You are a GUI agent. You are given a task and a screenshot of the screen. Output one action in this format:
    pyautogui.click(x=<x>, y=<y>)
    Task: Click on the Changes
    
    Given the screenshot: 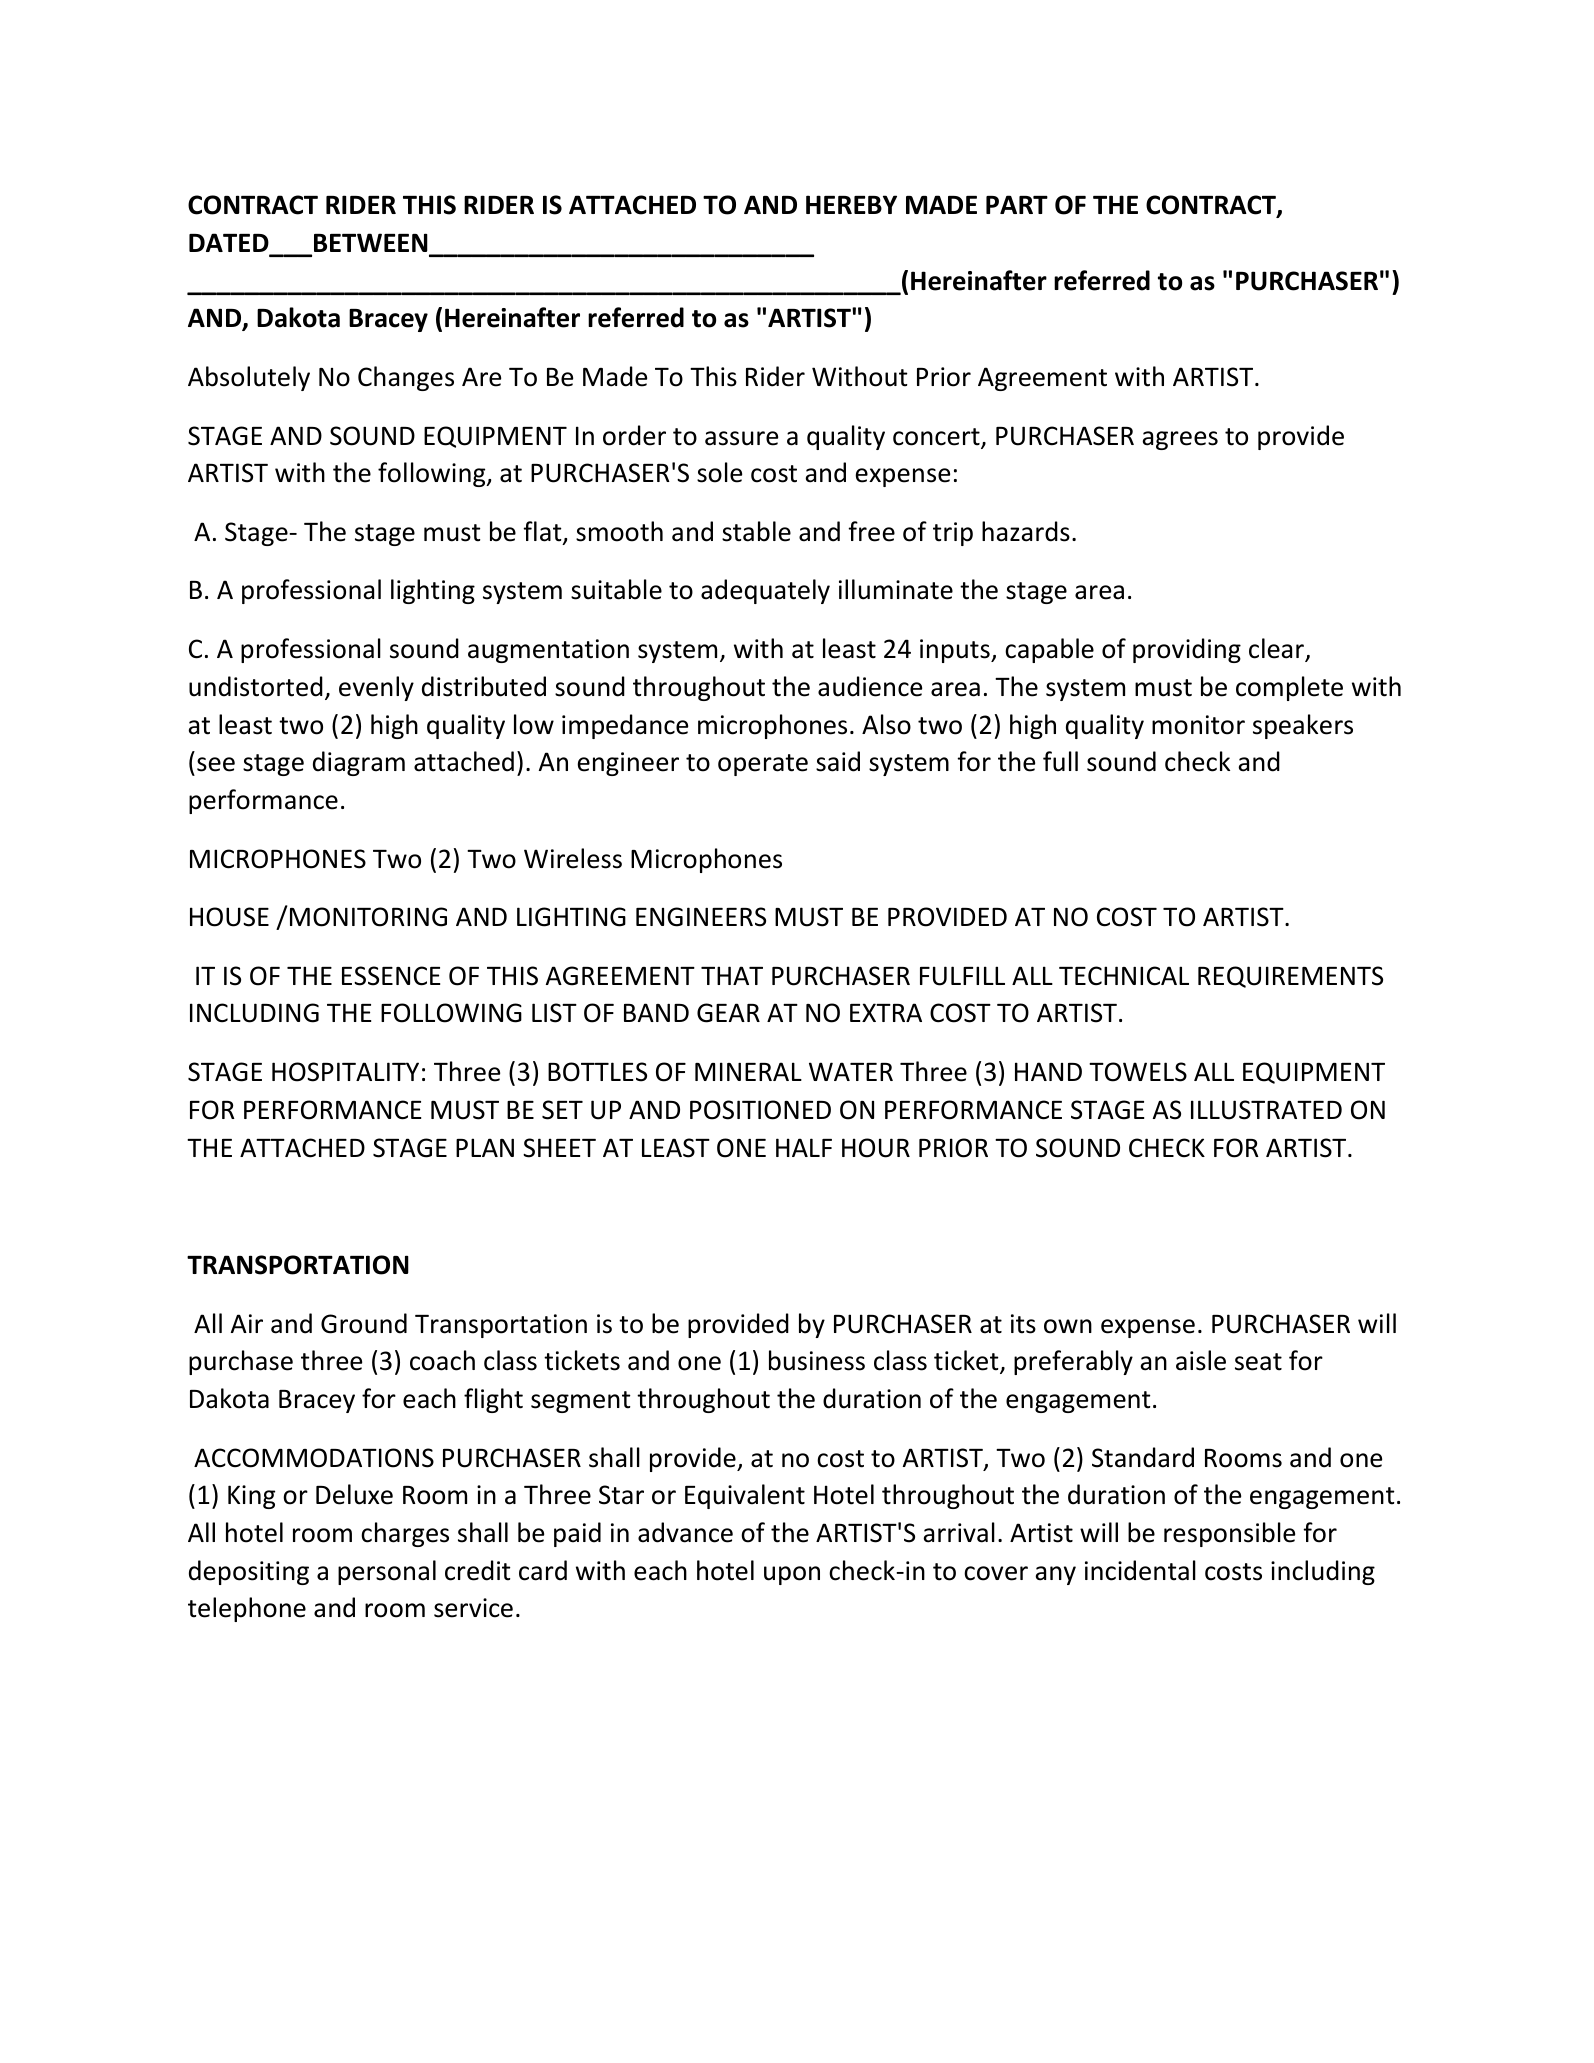 What is the action you would take?
    pyautogui.click(x=406, y=378)
